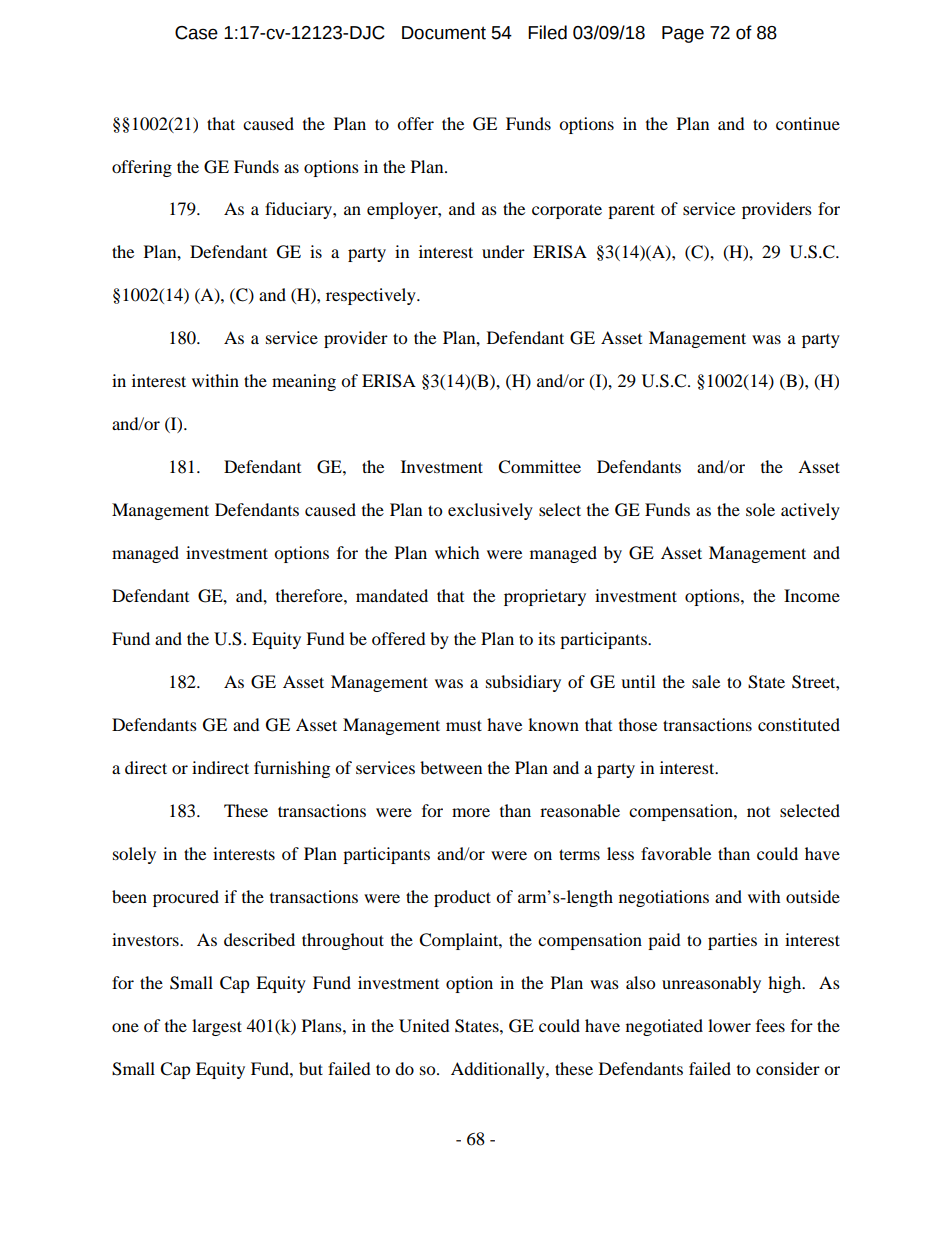 The image size is (952, 1233). Describe the element at coordinates (464, 725) in the screenshot. I see `must` at that location.
